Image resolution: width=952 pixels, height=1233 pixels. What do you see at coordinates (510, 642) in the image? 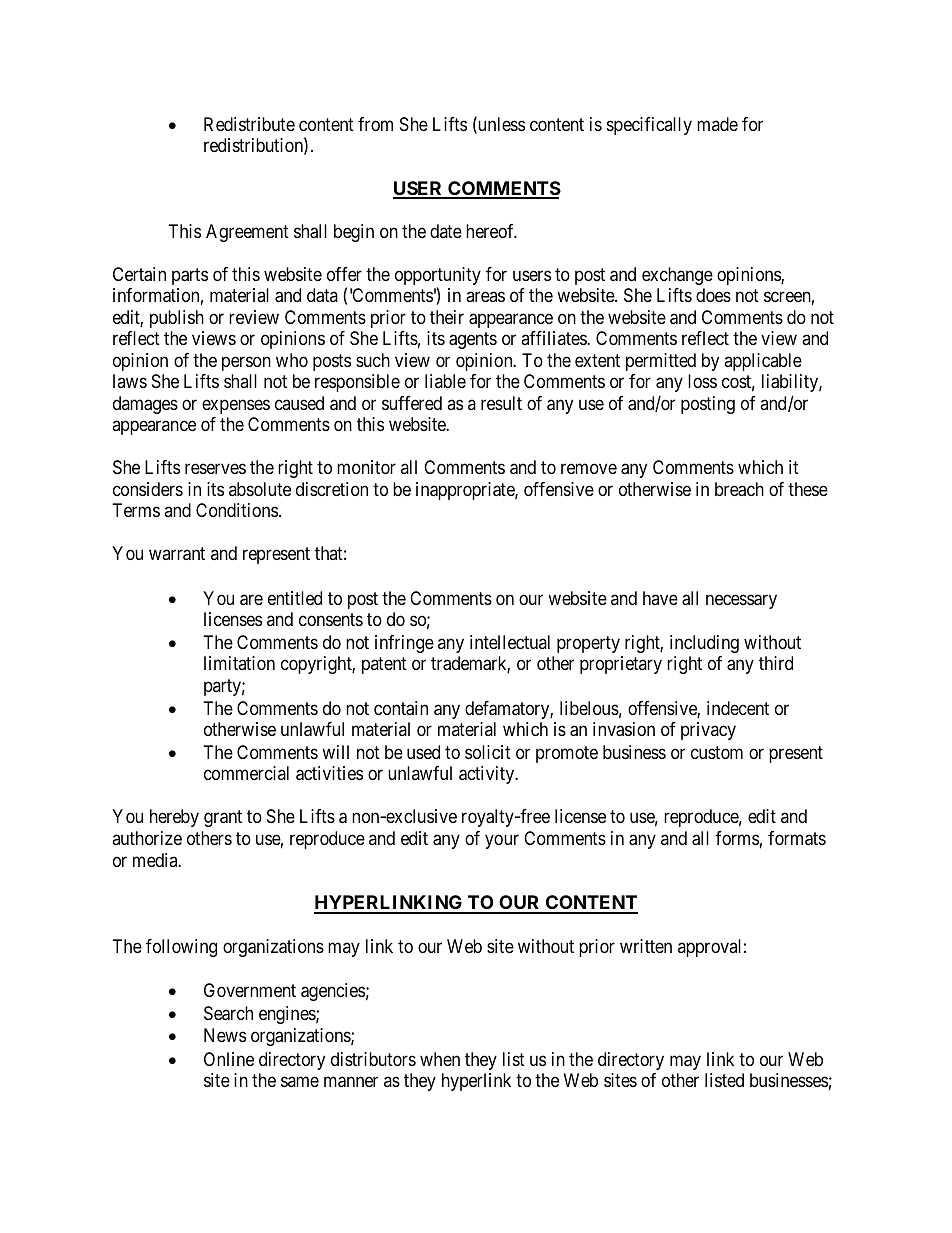
I see `intellectual` at bounding box center [510, 642].
